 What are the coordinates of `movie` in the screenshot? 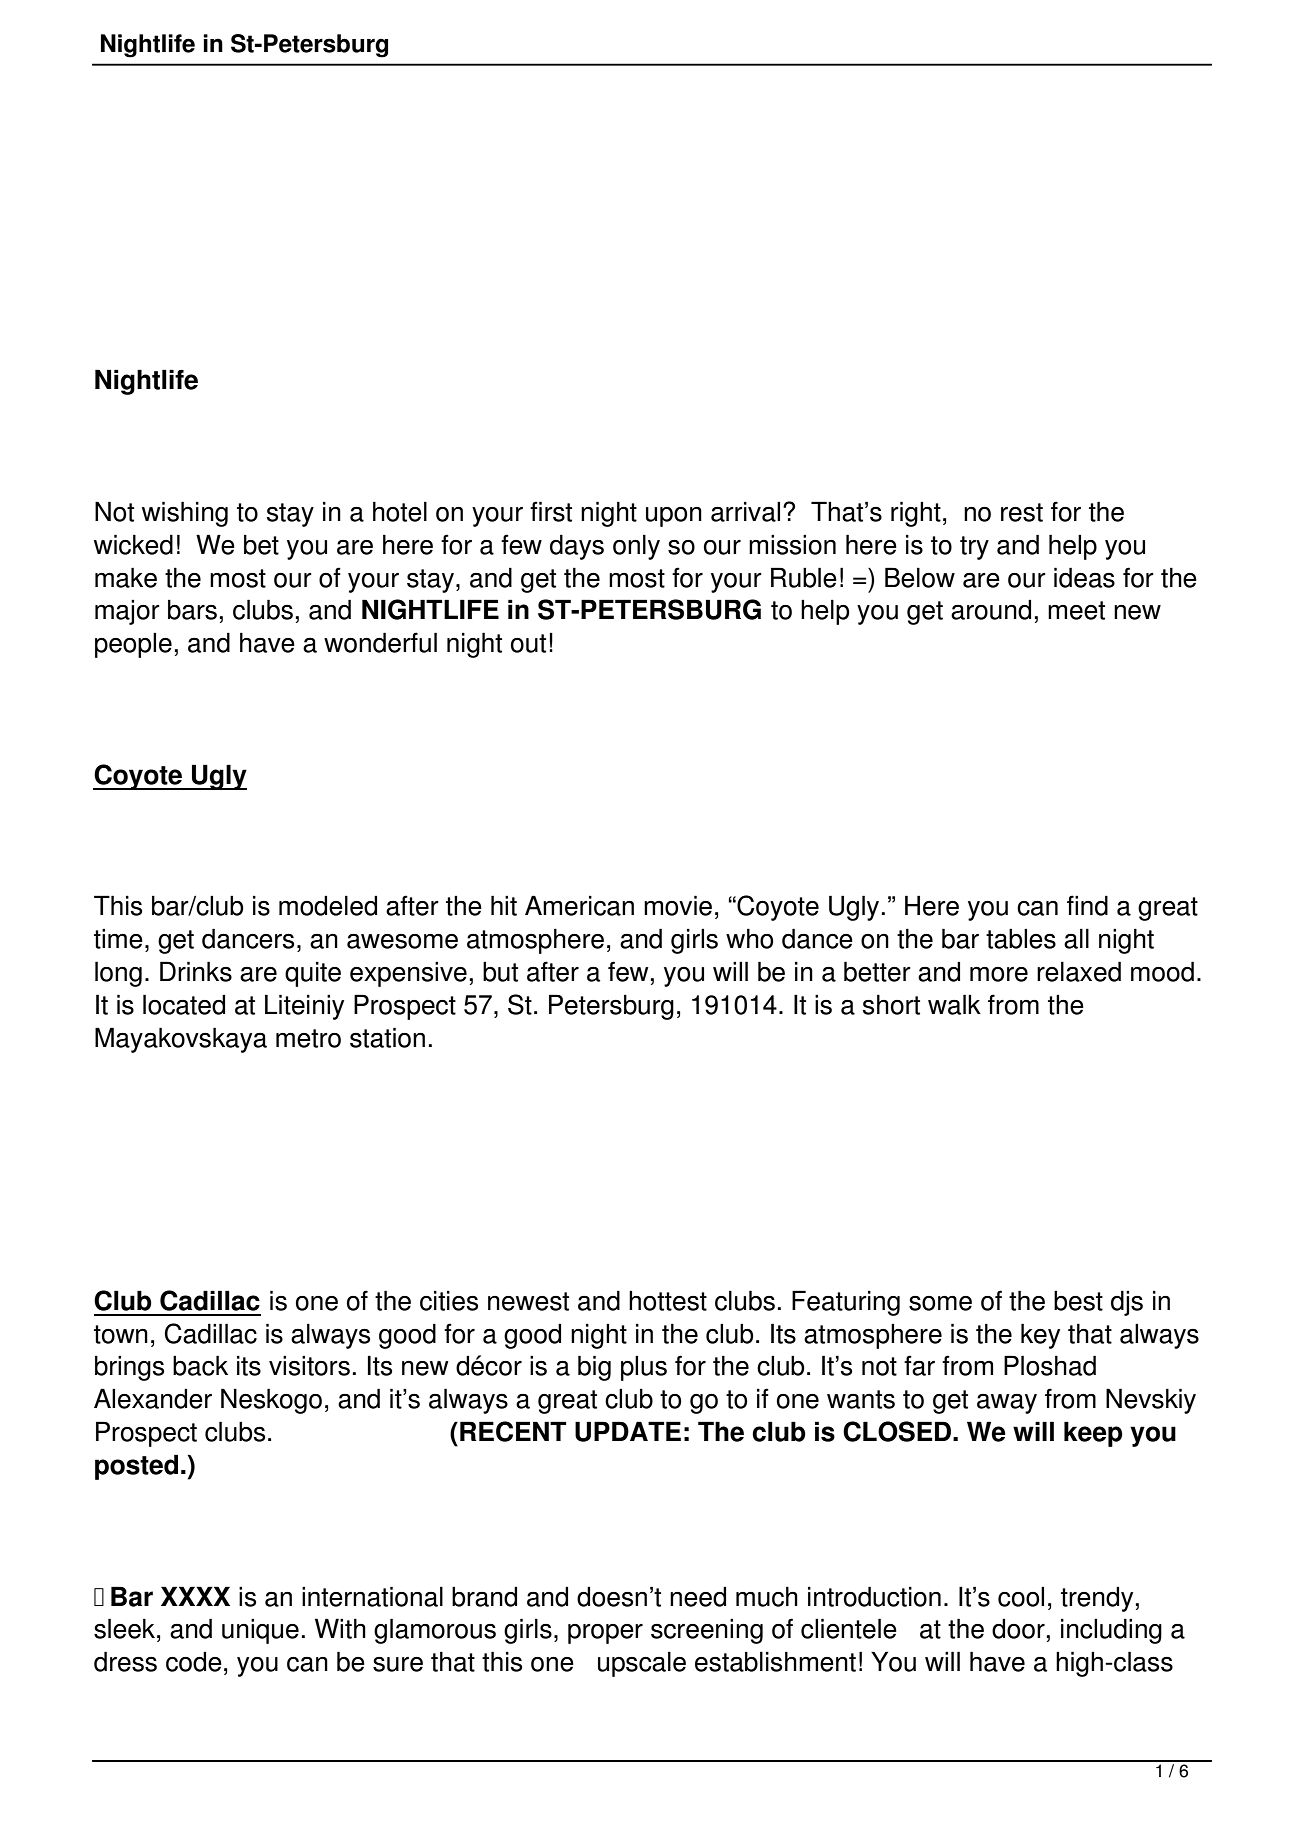 It's located at (678, 905).
